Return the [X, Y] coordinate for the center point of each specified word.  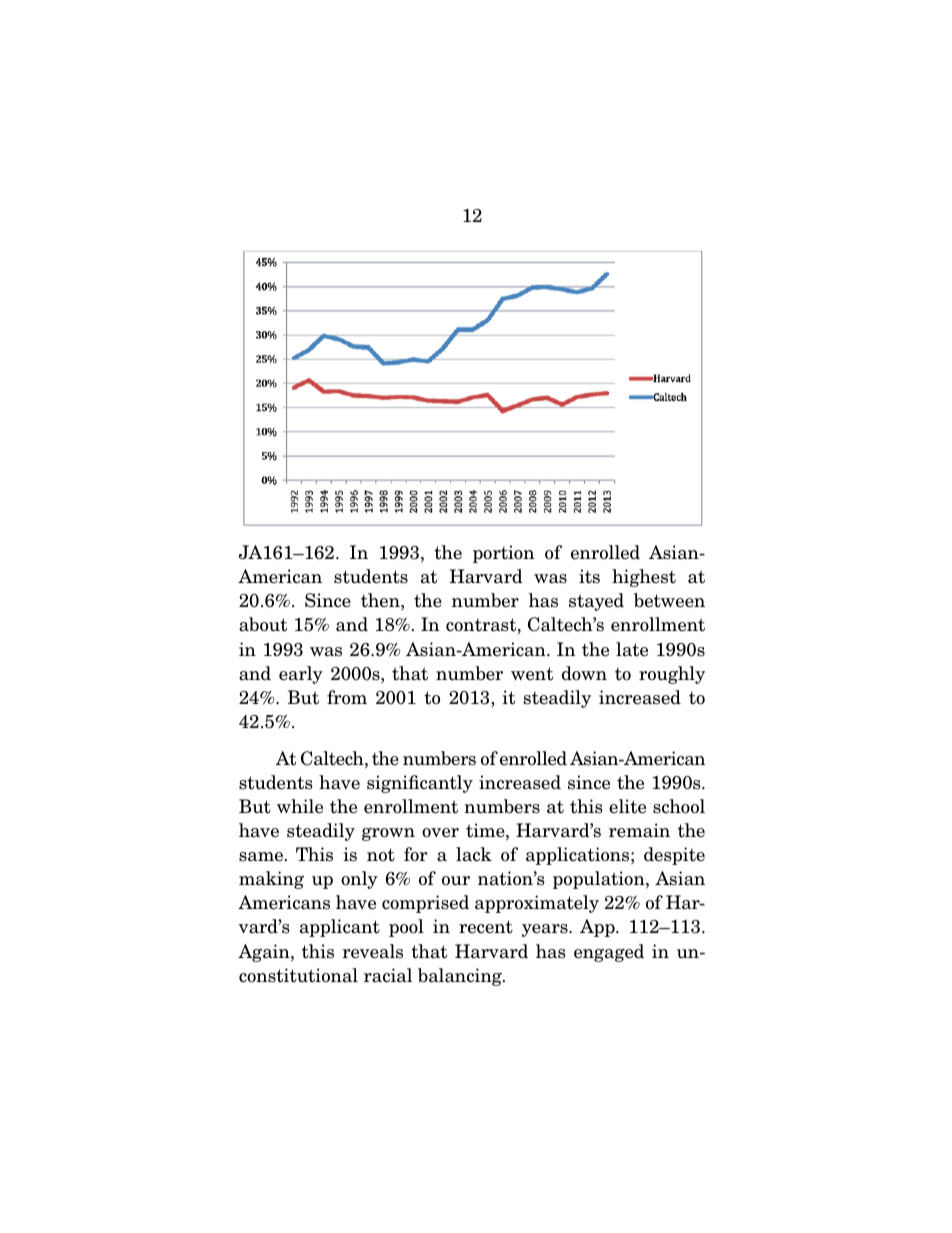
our [456, 881]
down [584, 673]
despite [674, 856]
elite [627, 806]
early [301, 675]
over [440, 833]
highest [644, 578]
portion [503, 554]
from [347, 697]
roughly [672, 675]
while [300, 806]
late [632, 649]
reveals [372, 951]
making [271, 880]
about [263, 624]
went [532, 674]
